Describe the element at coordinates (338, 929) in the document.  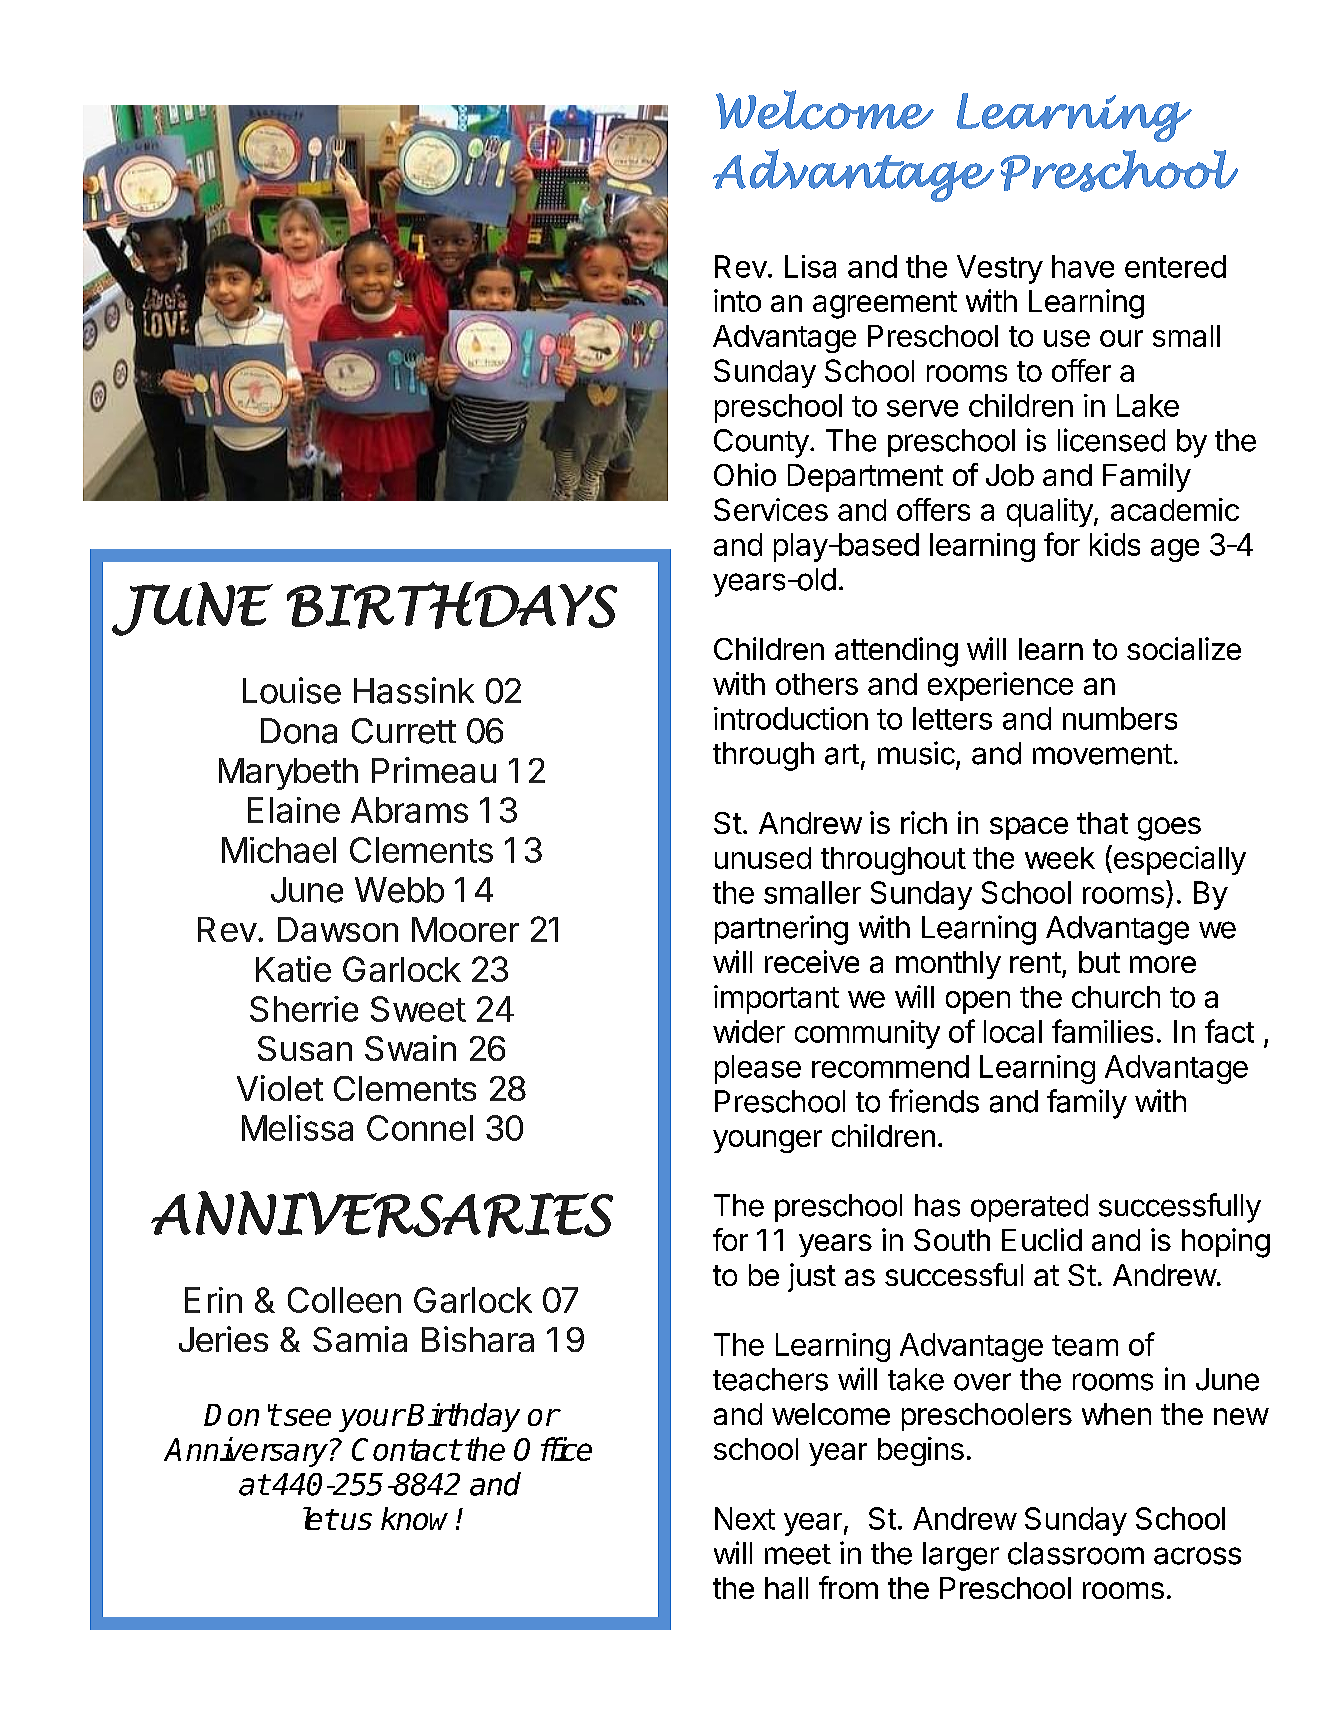
I see `Dawson` at that location.
